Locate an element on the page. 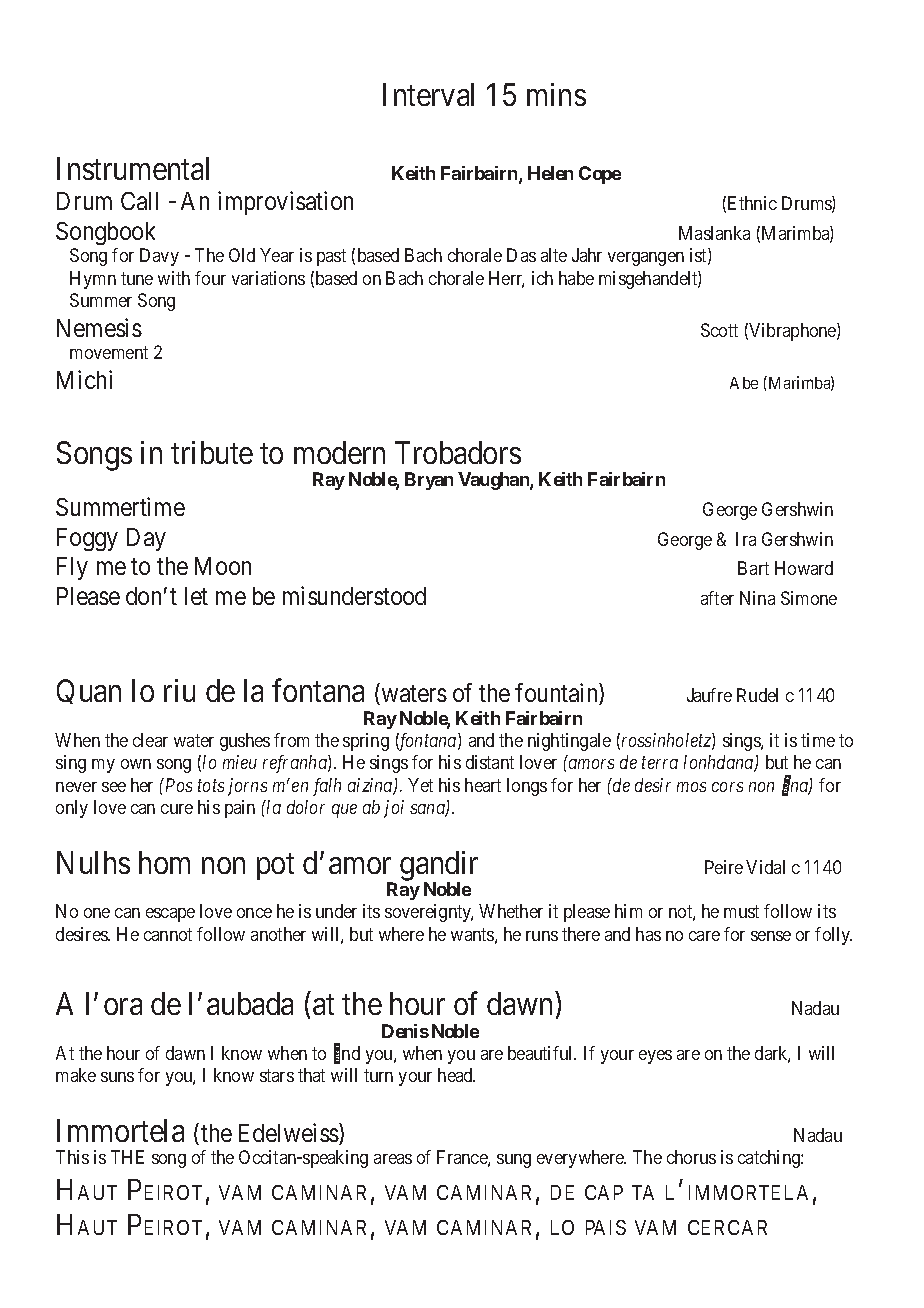 This image has width=924, height=1308. Vidal is located at coordinates (765, 867).
